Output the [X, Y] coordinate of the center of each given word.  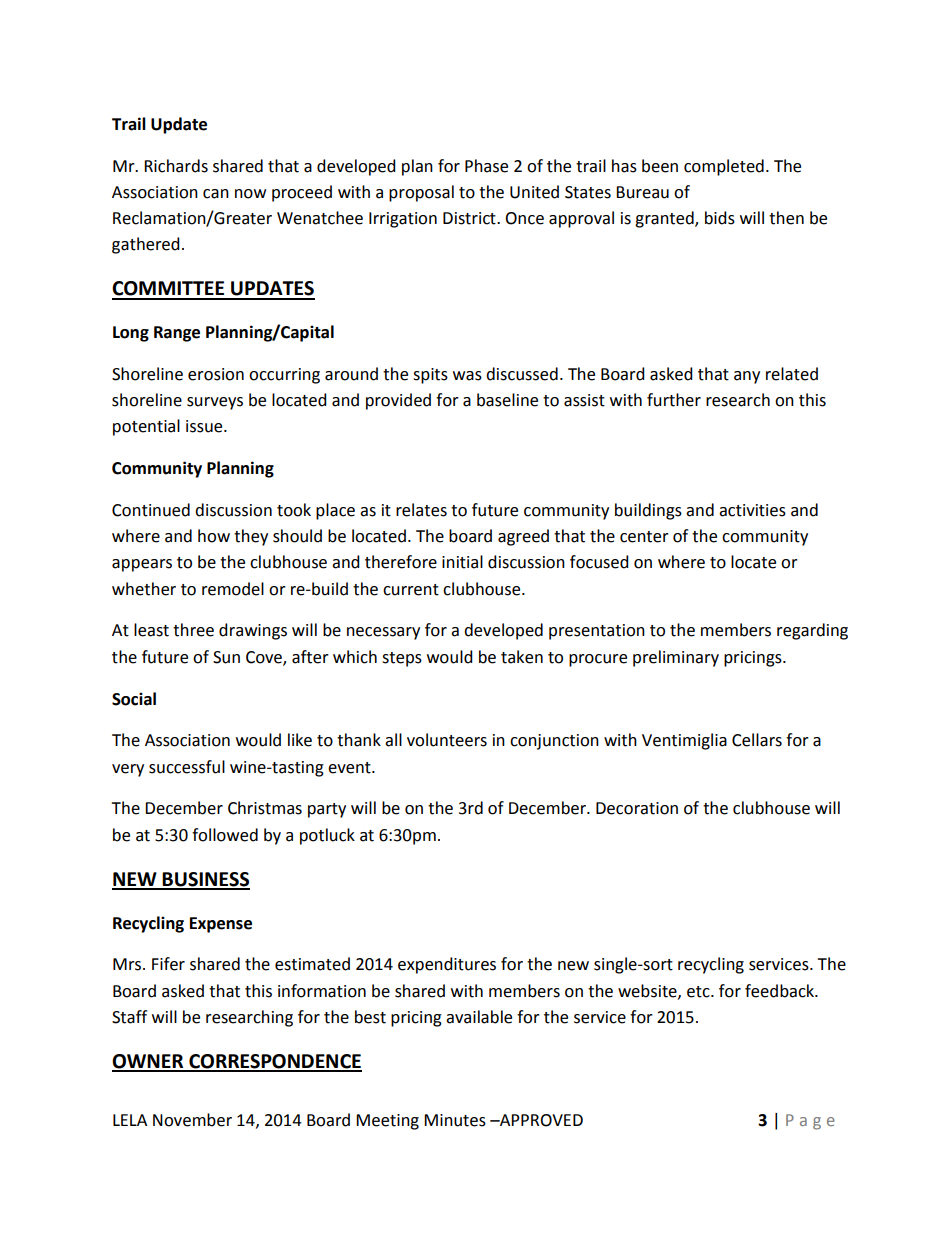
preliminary [676, 658]
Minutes [455, 1120]
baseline [507, 400]
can [216, 194]
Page [810, 1122]
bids [720, 218]
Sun [226, 657]
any [747, 377]
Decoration [637, 808]
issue [205, 426]
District [470, 218]
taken [522, 657]
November [192, 1120]
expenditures [447, 965]
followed [225, 835]
